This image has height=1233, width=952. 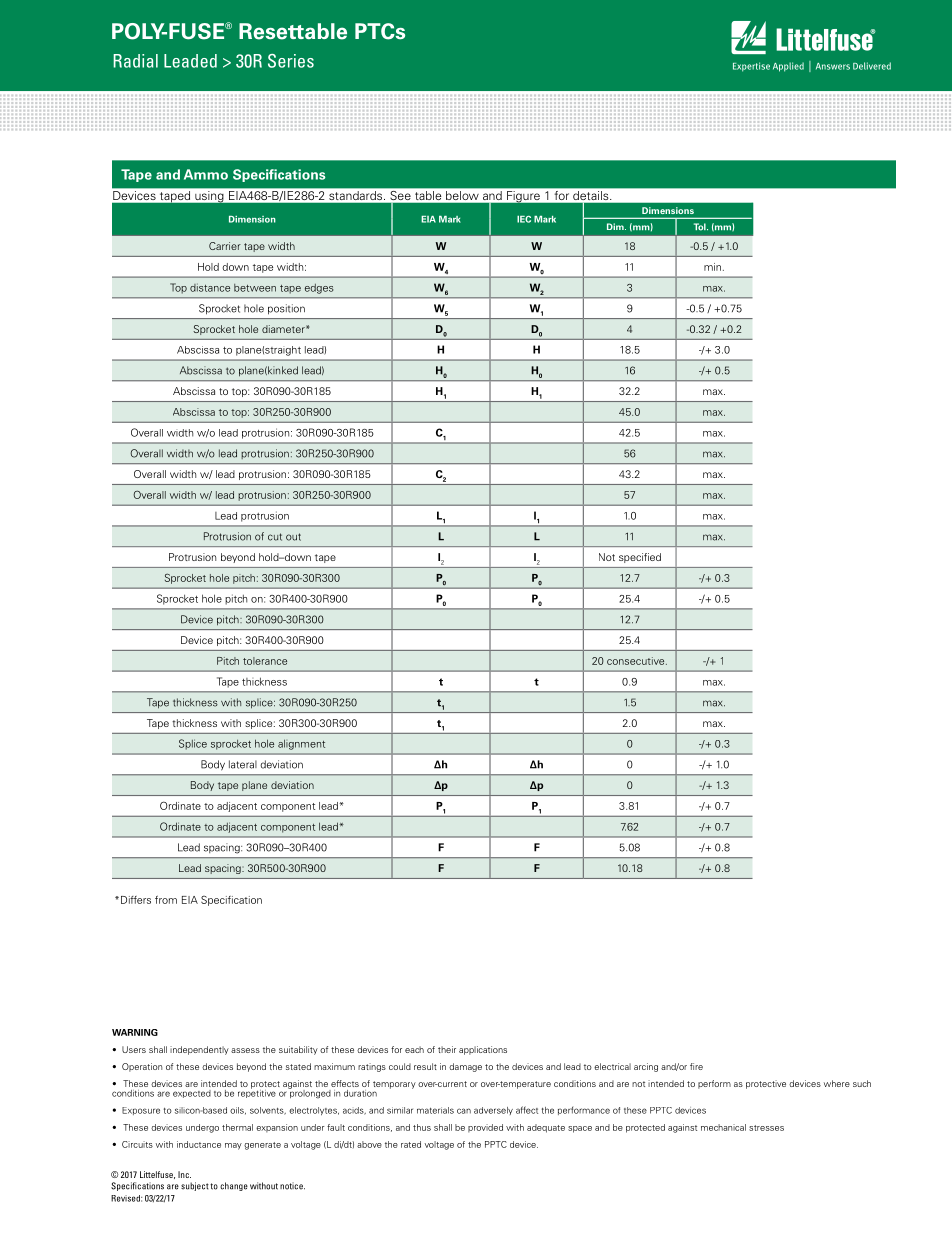 I want to click on tolerance, so click(x=265, y=661).
